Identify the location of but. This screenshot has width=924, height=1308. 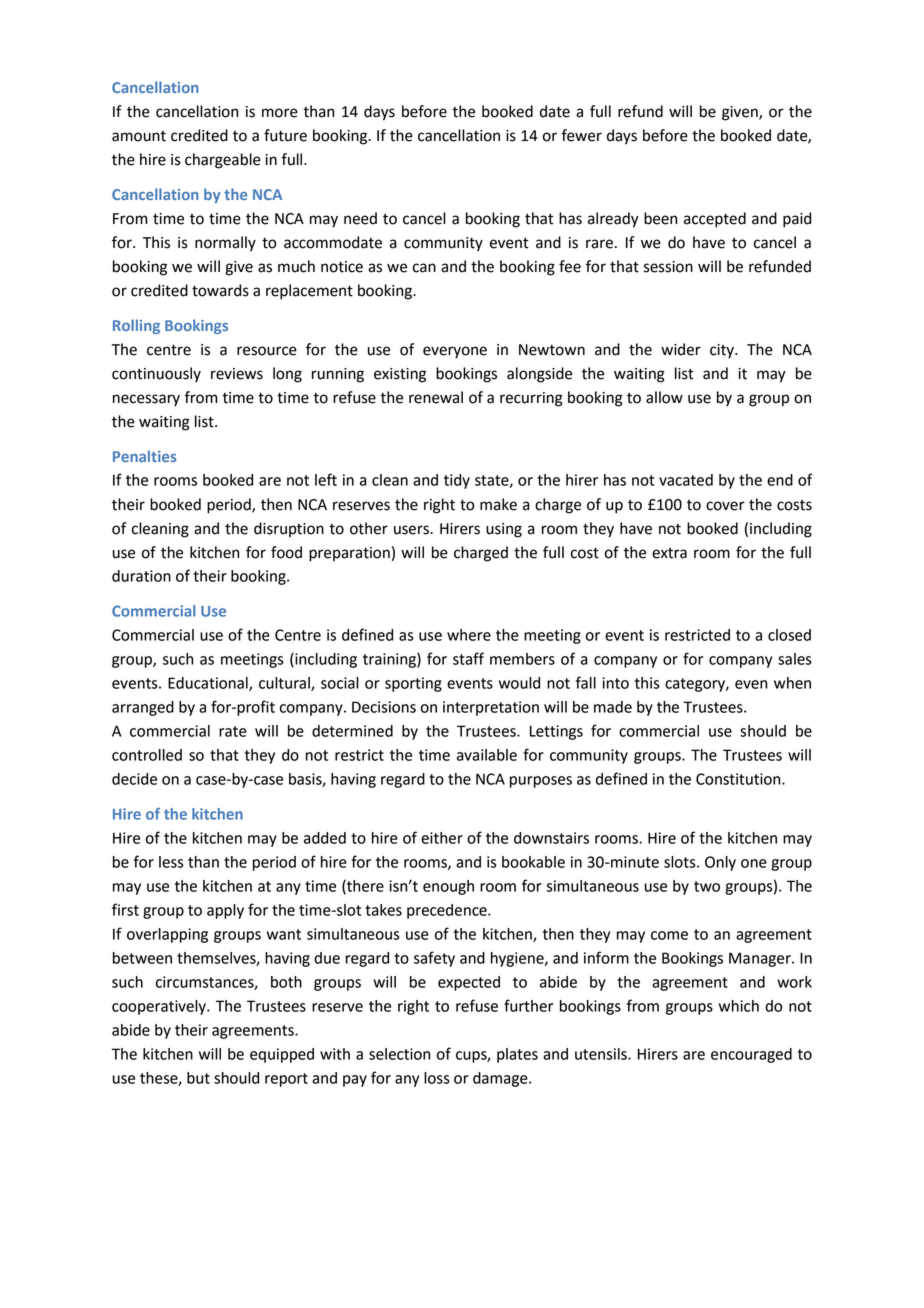
(198, 1078).
